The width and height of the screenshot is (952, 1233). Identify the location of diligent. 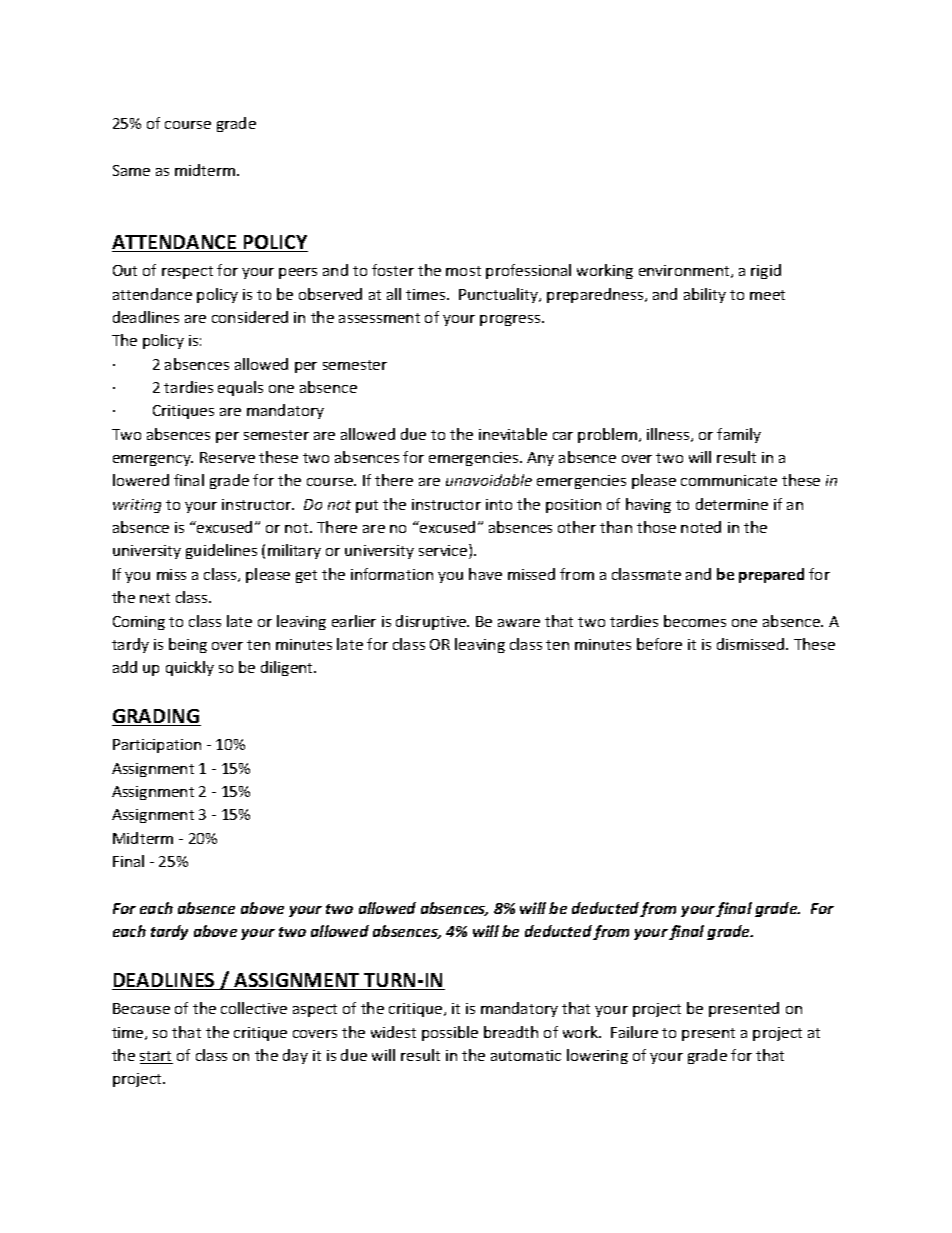
(288, 668).
